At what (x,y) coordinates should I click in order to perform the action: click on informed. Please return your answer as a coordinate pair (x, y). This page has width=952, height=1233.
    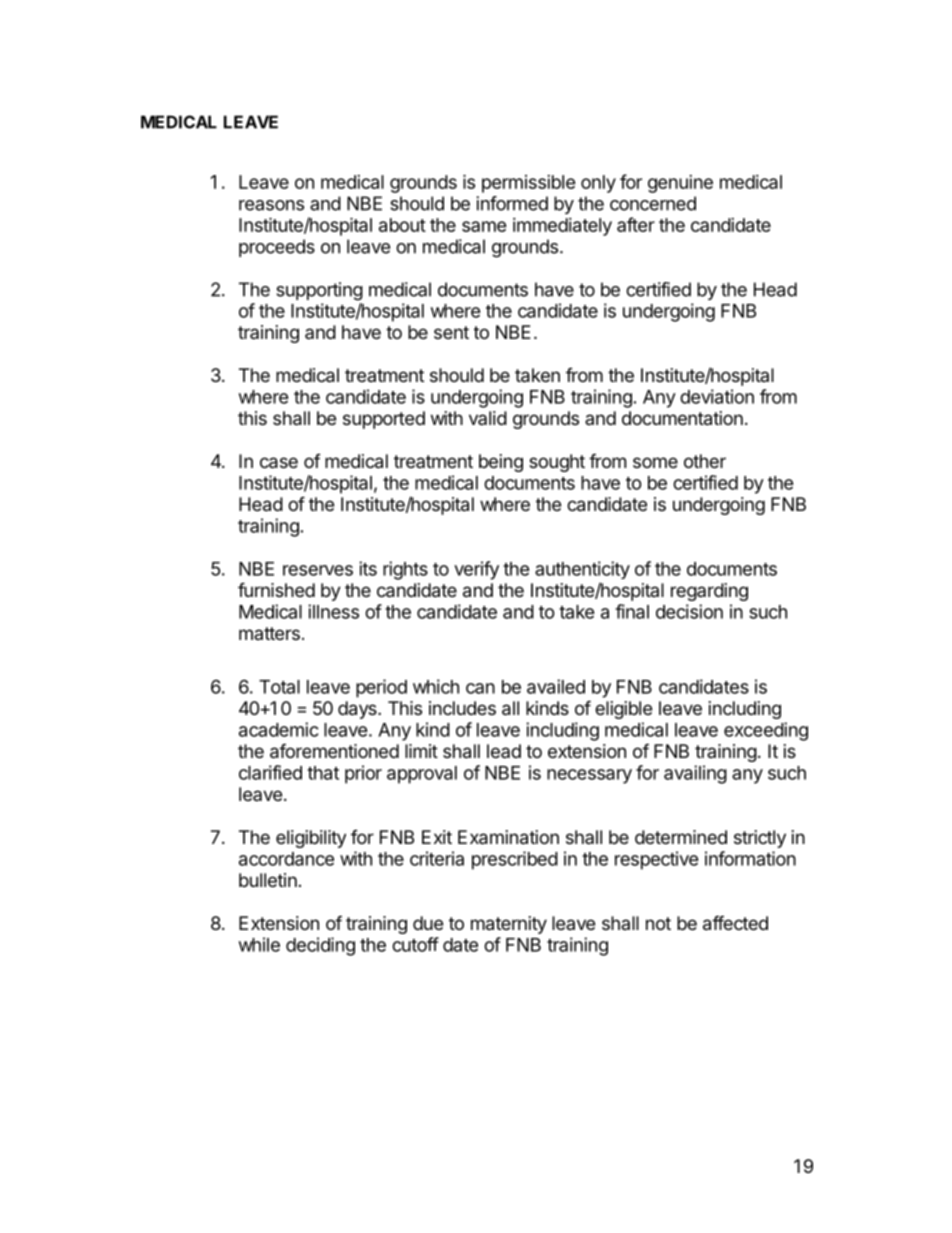
    Looking at the image, I should click on (512, 203).
